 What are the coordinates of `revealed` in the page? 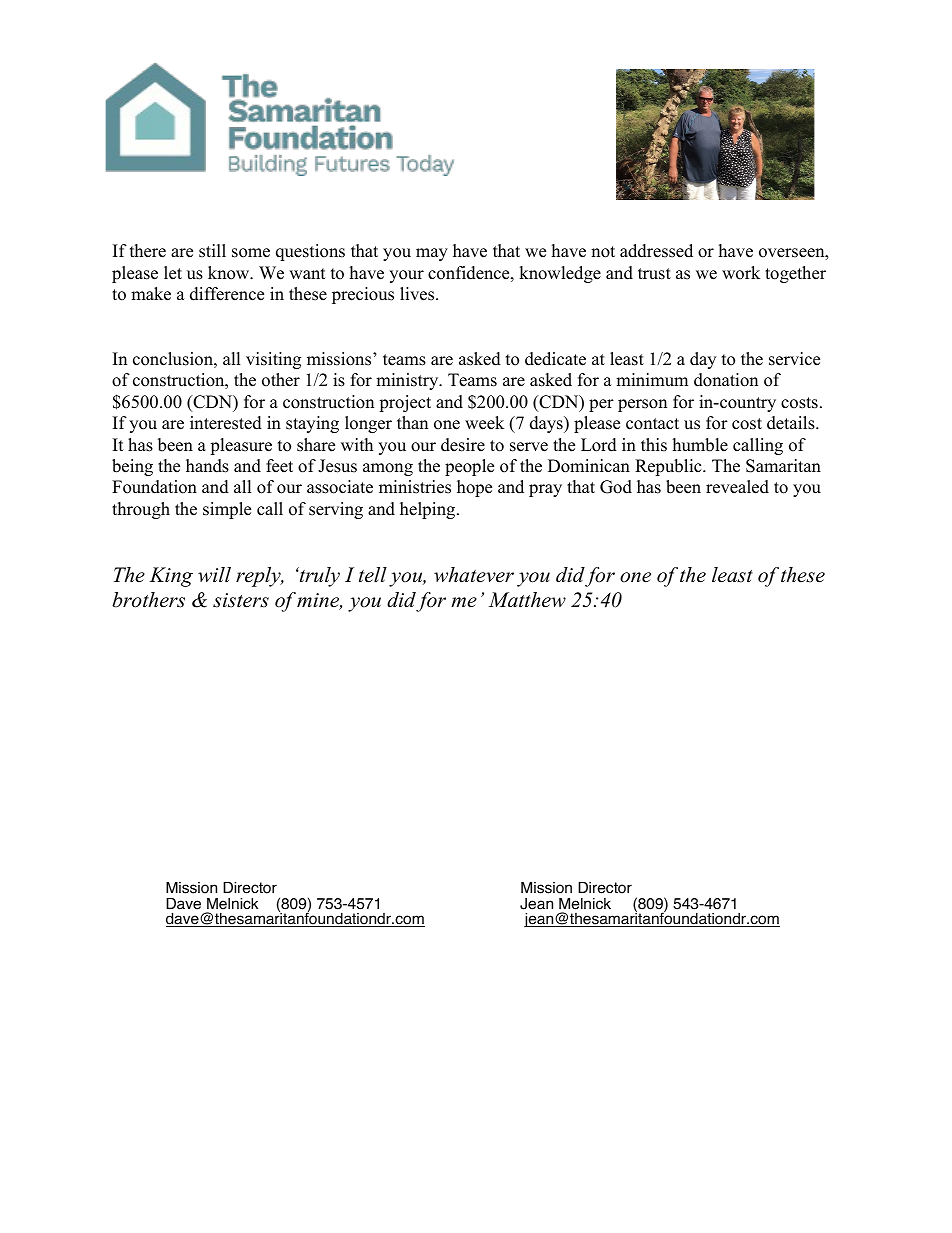 It's located at (737, 487).
